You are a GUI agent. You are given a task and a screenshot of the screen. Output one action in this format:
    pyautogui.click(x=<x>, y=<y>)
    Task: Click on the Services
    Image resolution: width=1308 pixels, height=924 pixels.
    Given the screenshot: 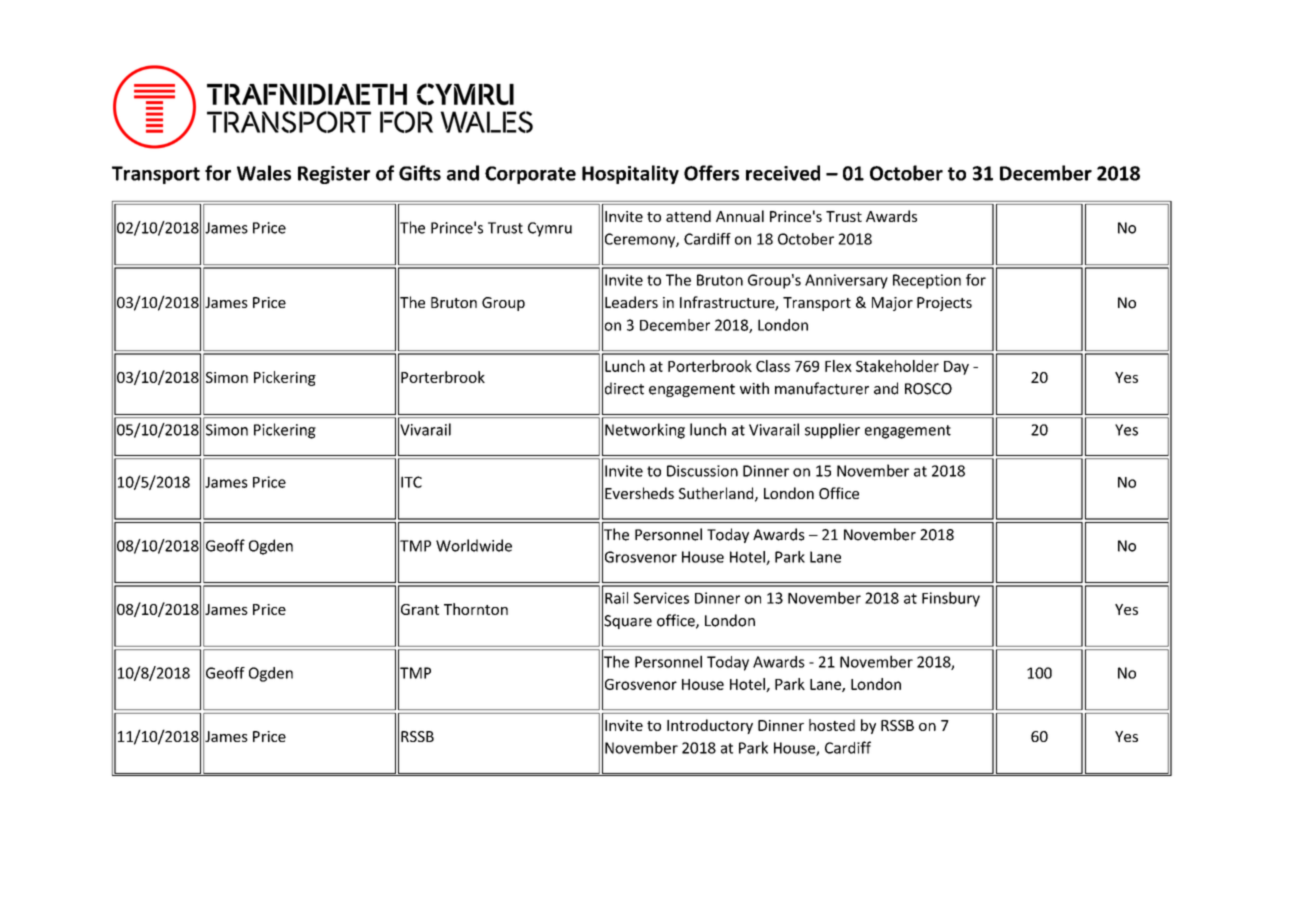 What is the action you would take?
    pyautogui.click(x=661, y=598)
